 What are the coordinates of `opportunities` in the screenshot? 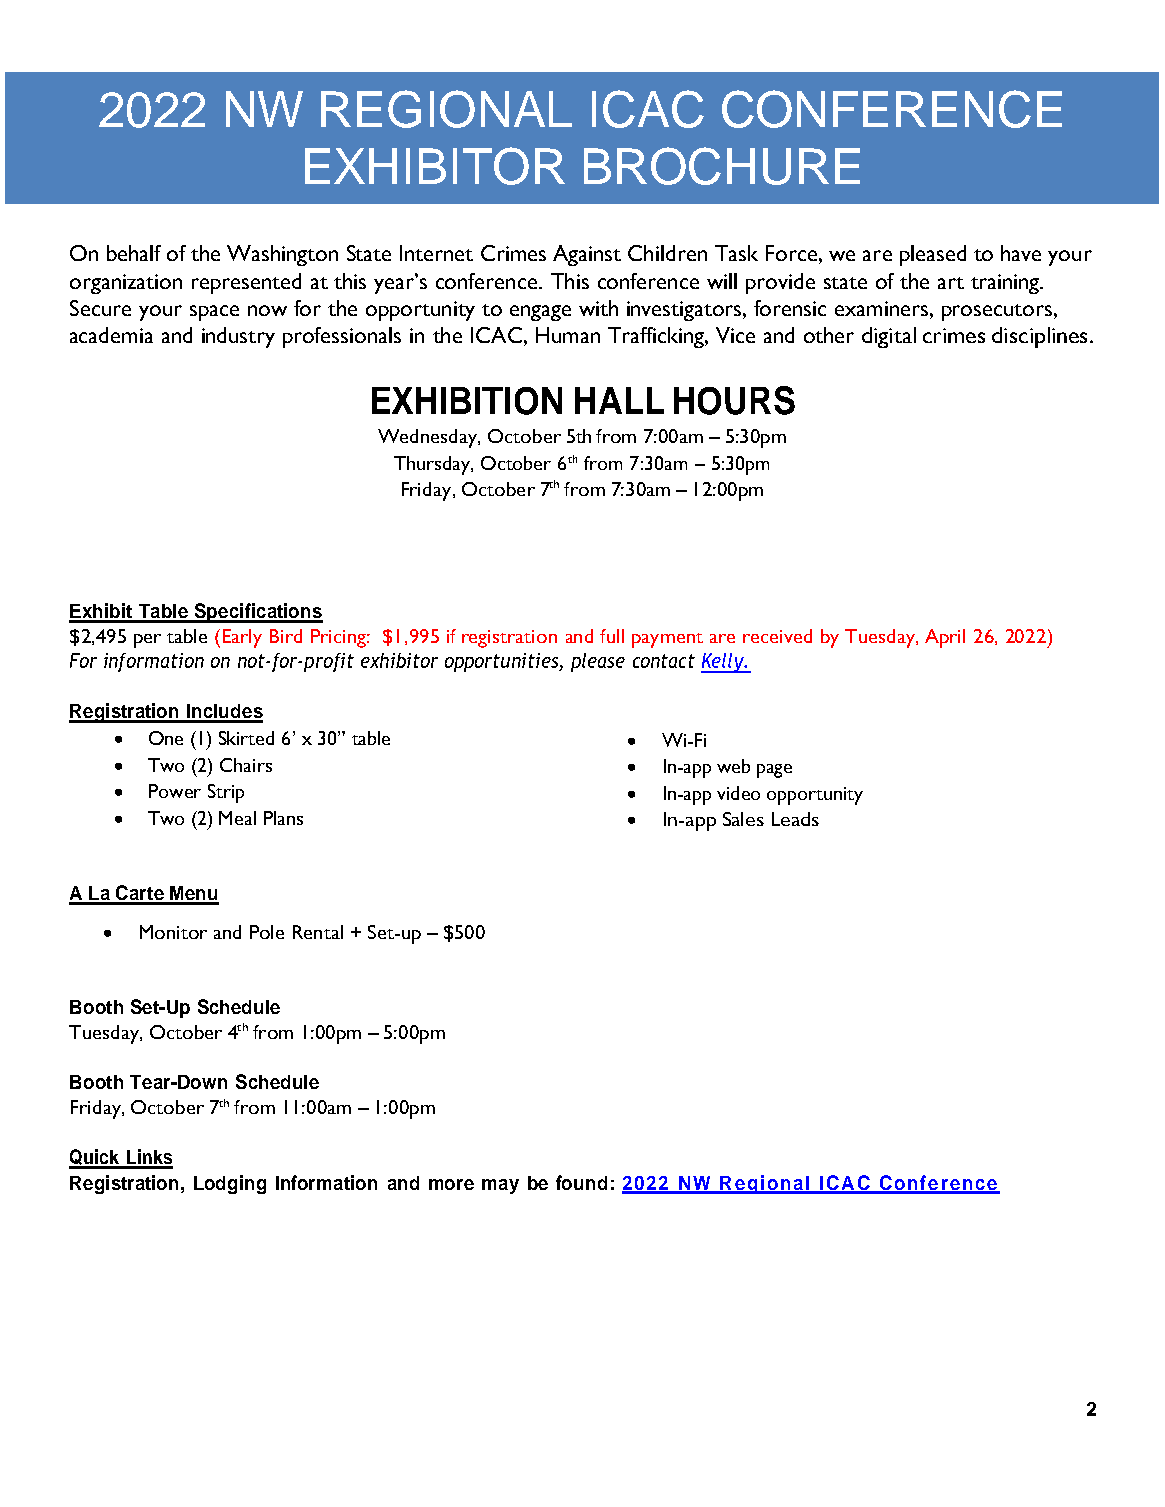 It's located at (502, 662).
